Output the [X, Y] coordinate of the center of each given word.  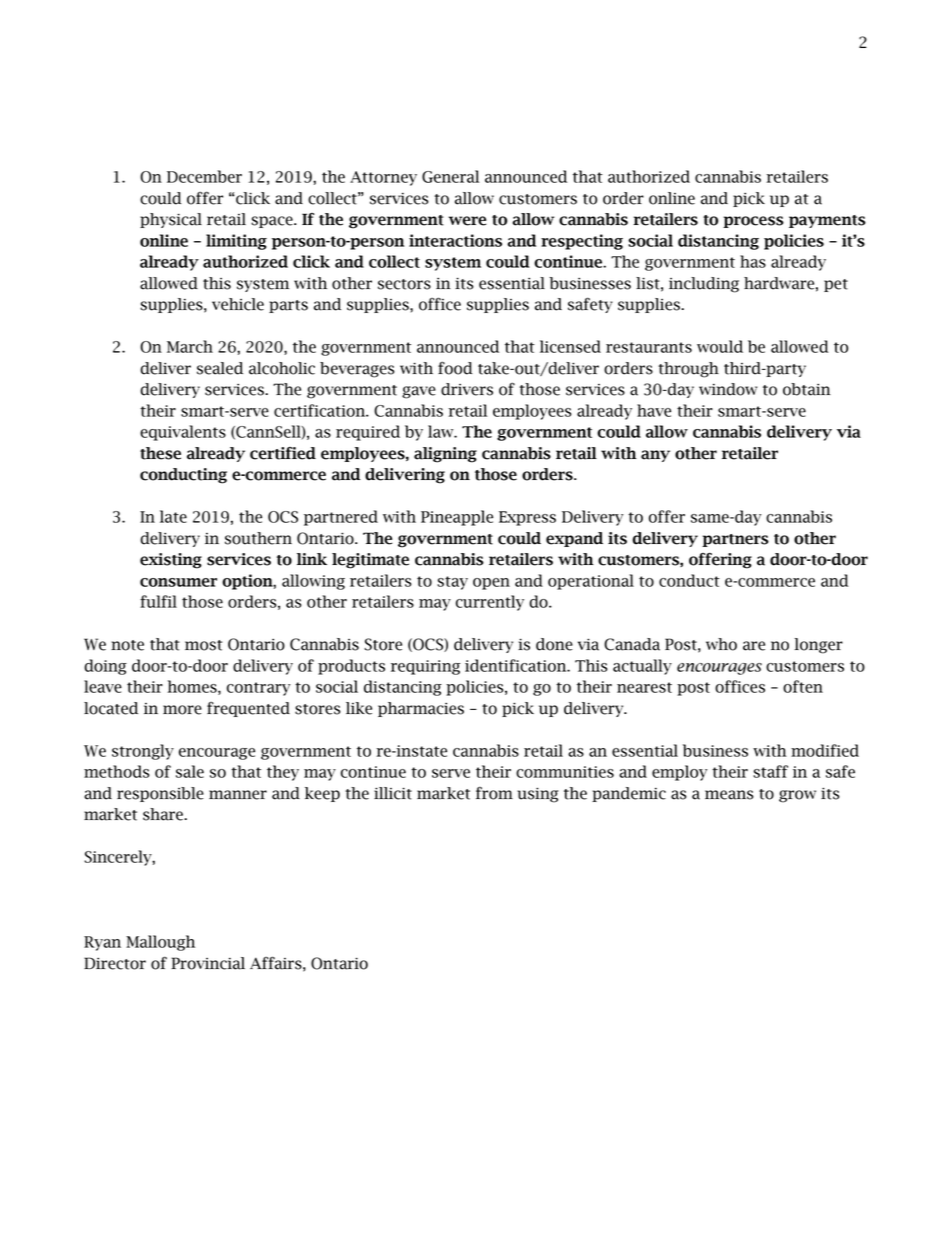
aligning [445, 455]
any [655, 456]
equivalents [183, 433]
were [467, 221]
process [753, 222]
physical [171, 220]
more [182, 710]
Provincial [208, 963]
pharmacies [421, 709]
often [803, 686]
